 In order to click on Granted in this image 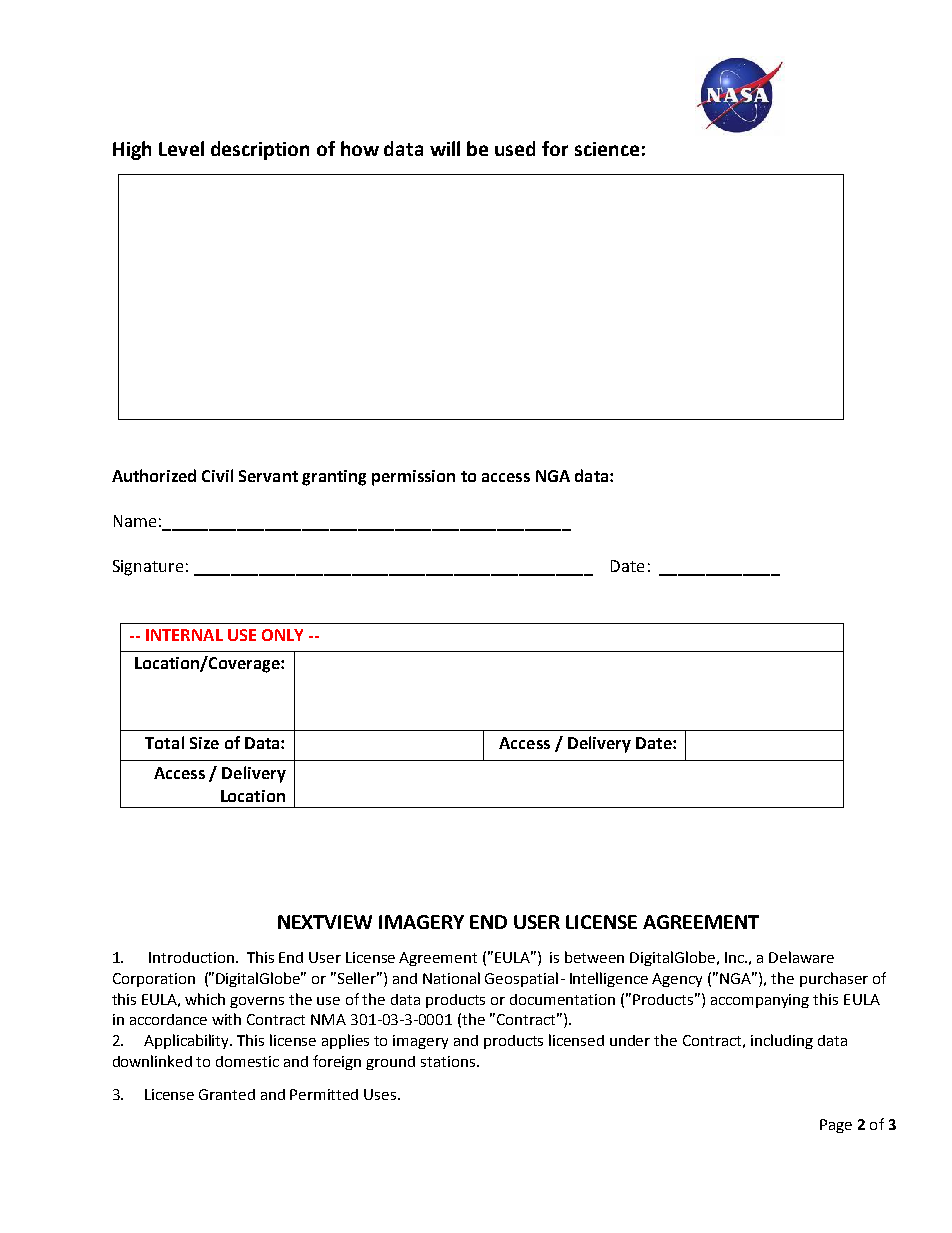, I will do `click(227, 1094)`.
